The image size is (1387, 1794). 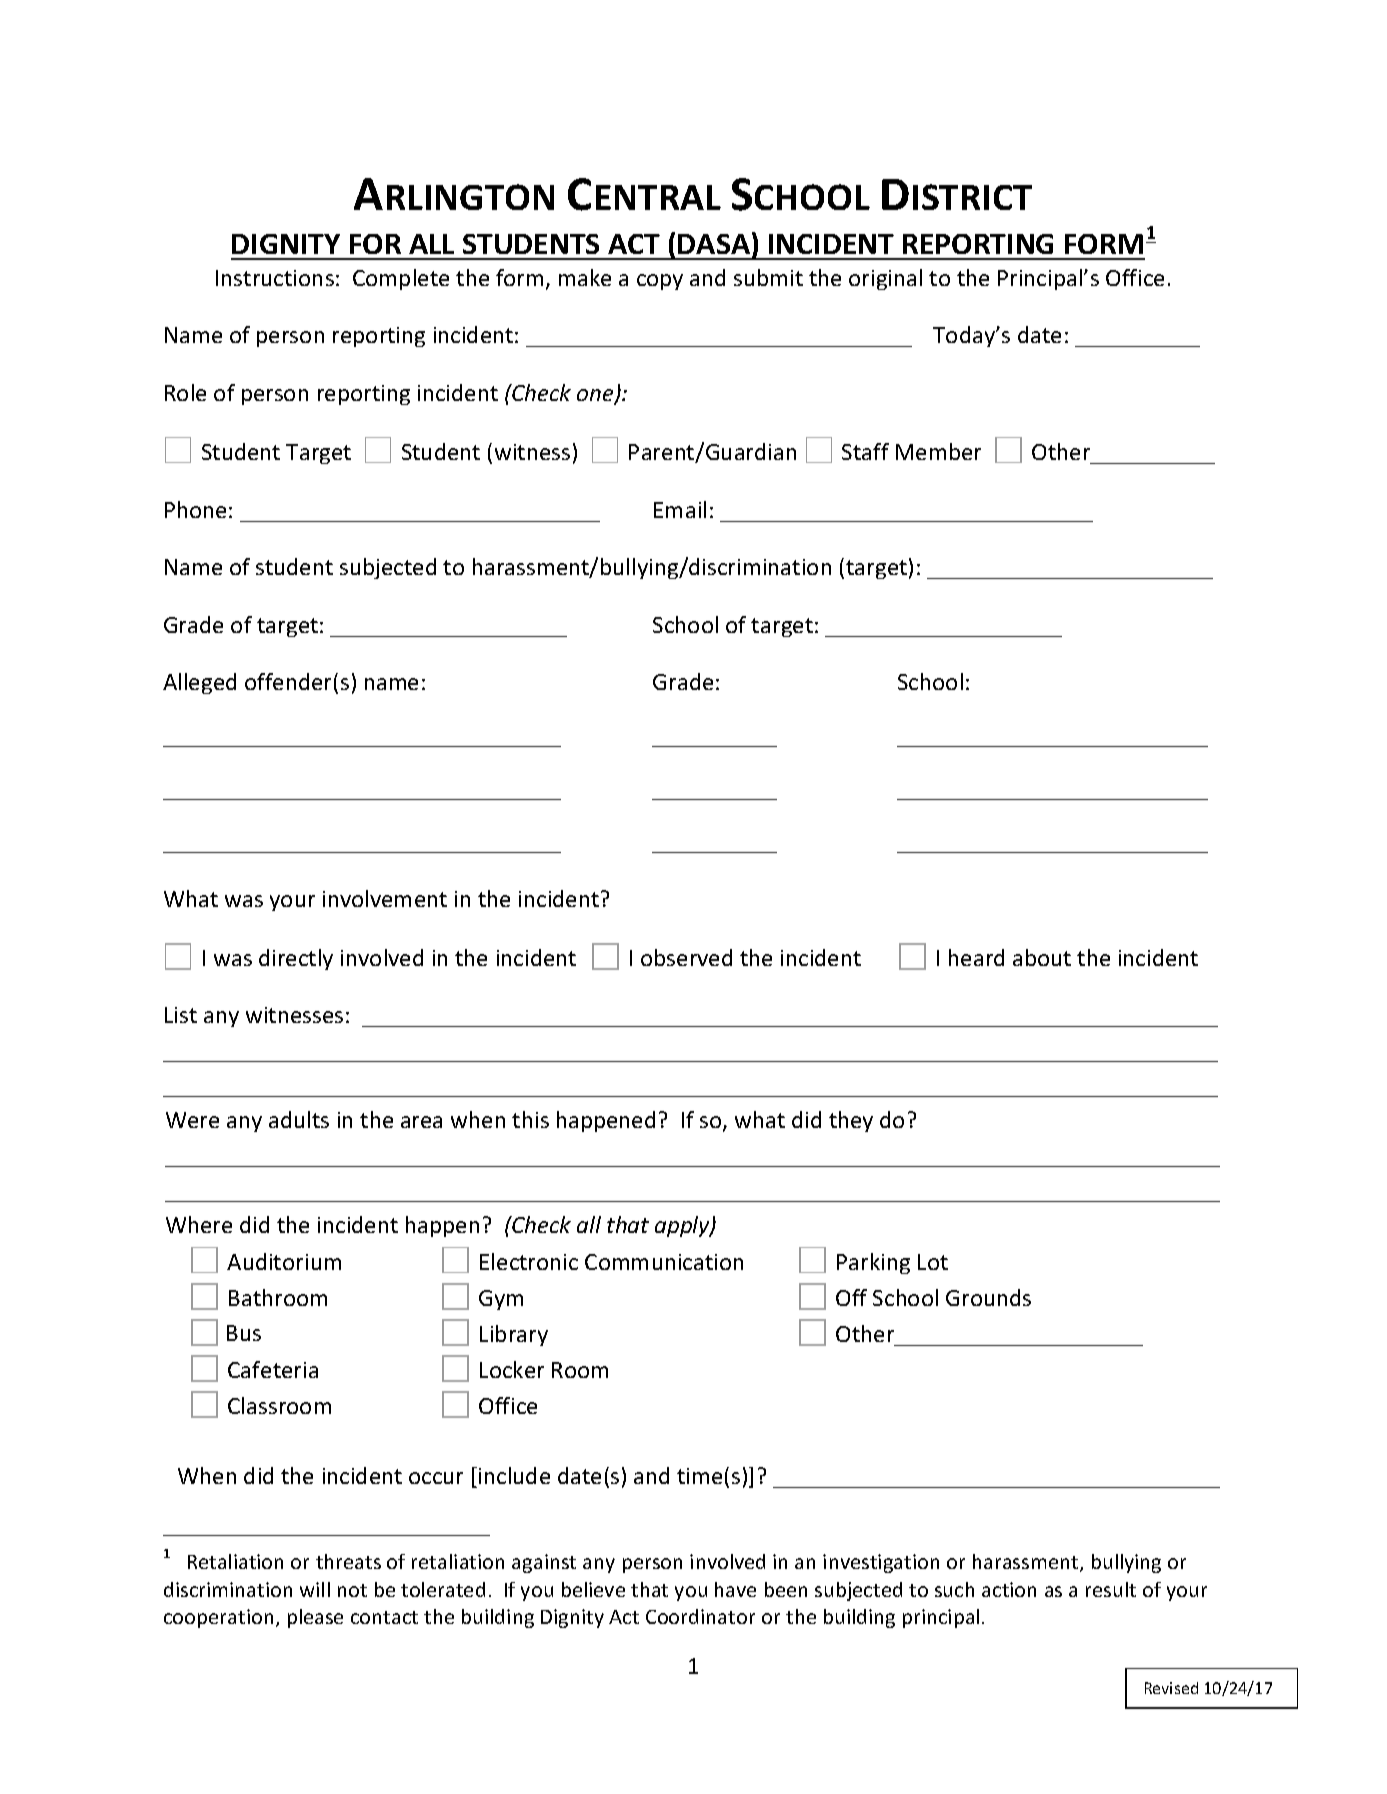 What do you see at coordinates (683, 1226) in the image?
I see `apply` at bounding box center [683, 1226].
